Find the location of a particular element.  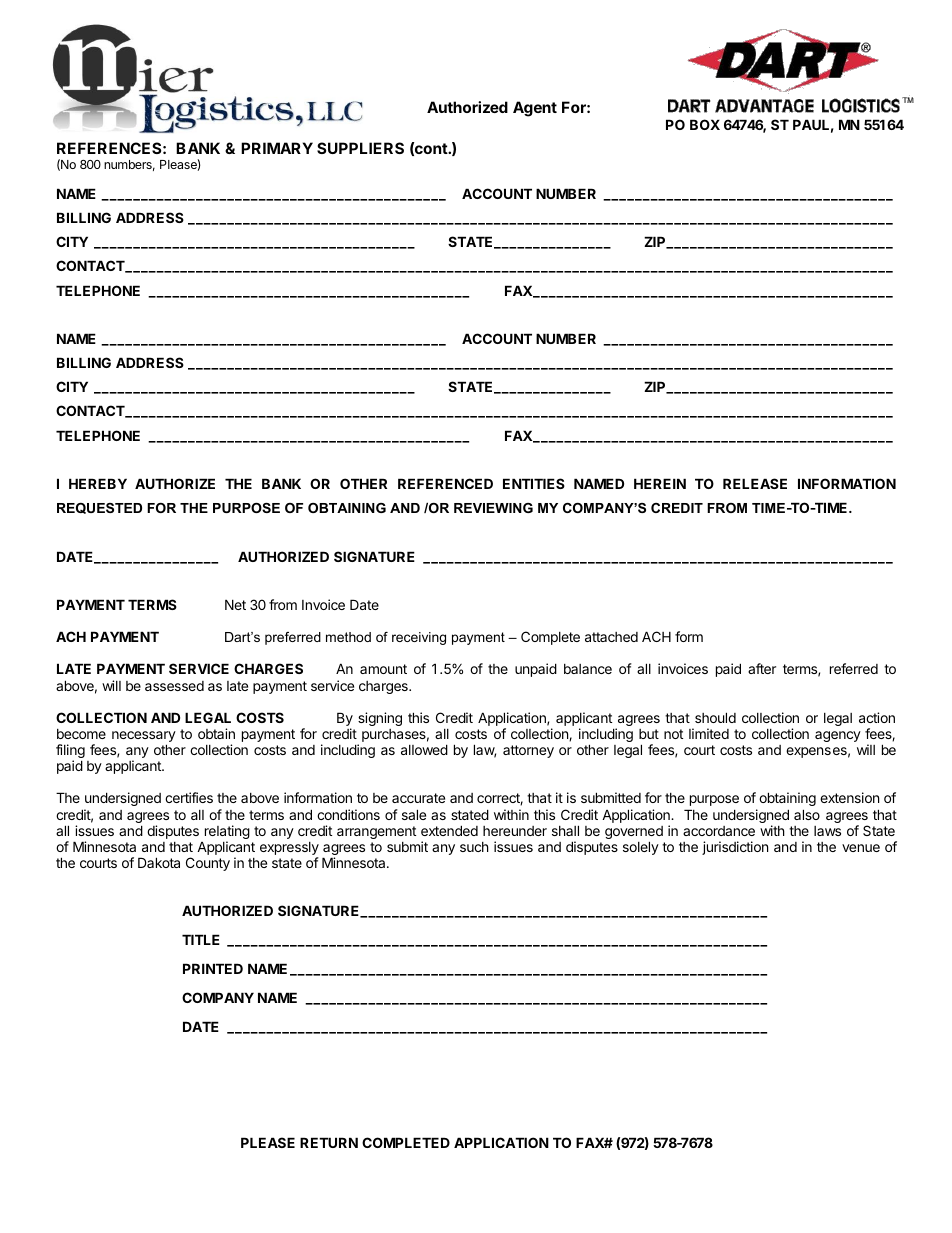

REFERENCED is located at coordinates (445, 483).
